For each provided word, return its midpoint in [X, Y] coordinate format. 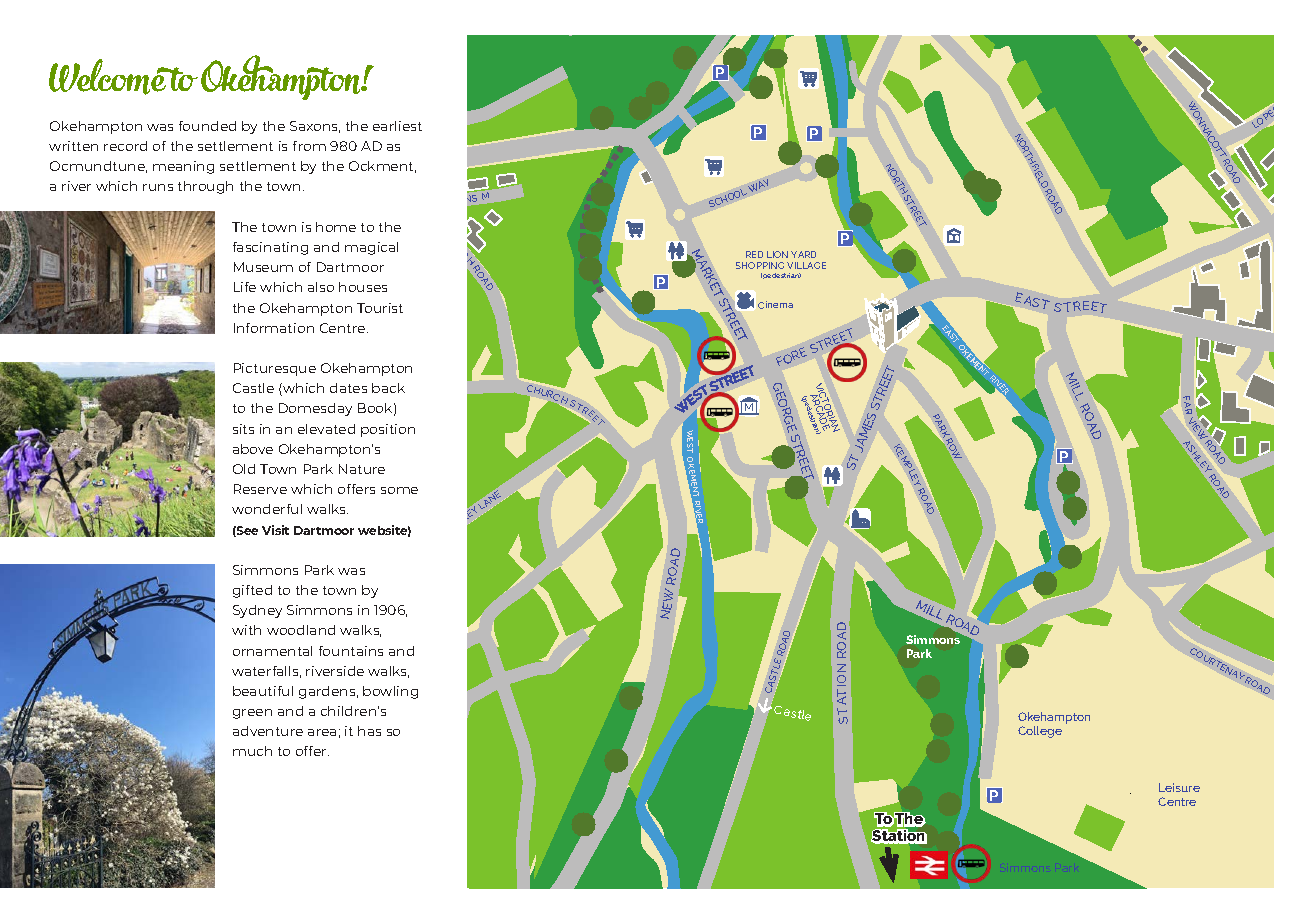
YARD [803, 254]
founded [207, 126]
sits [243, 429]
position [388, 430]
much [252, 751]
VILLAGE [806, 265]
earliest [397, 126]
